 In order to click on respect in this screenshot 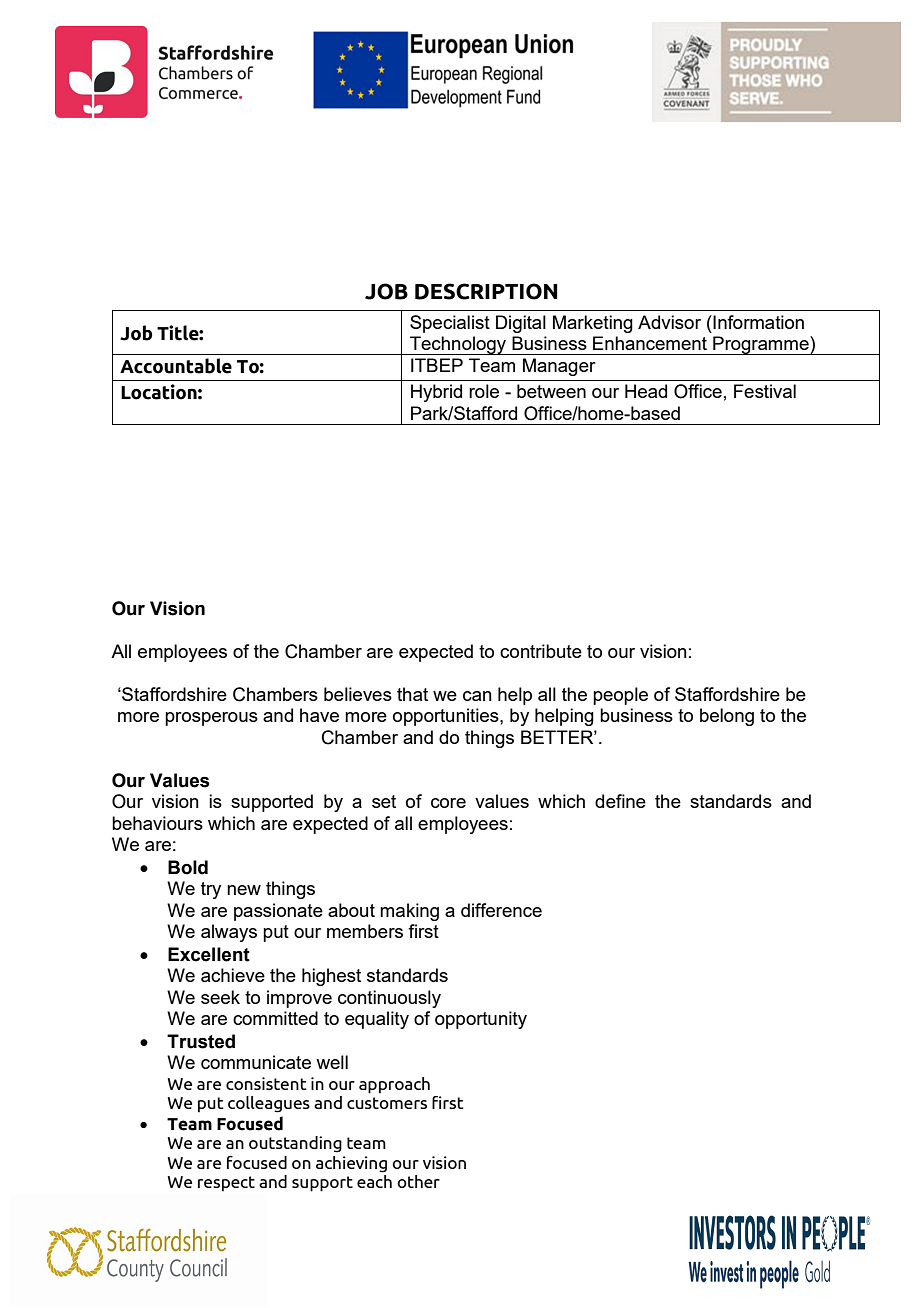, I will do `click(226, 1184)`.
